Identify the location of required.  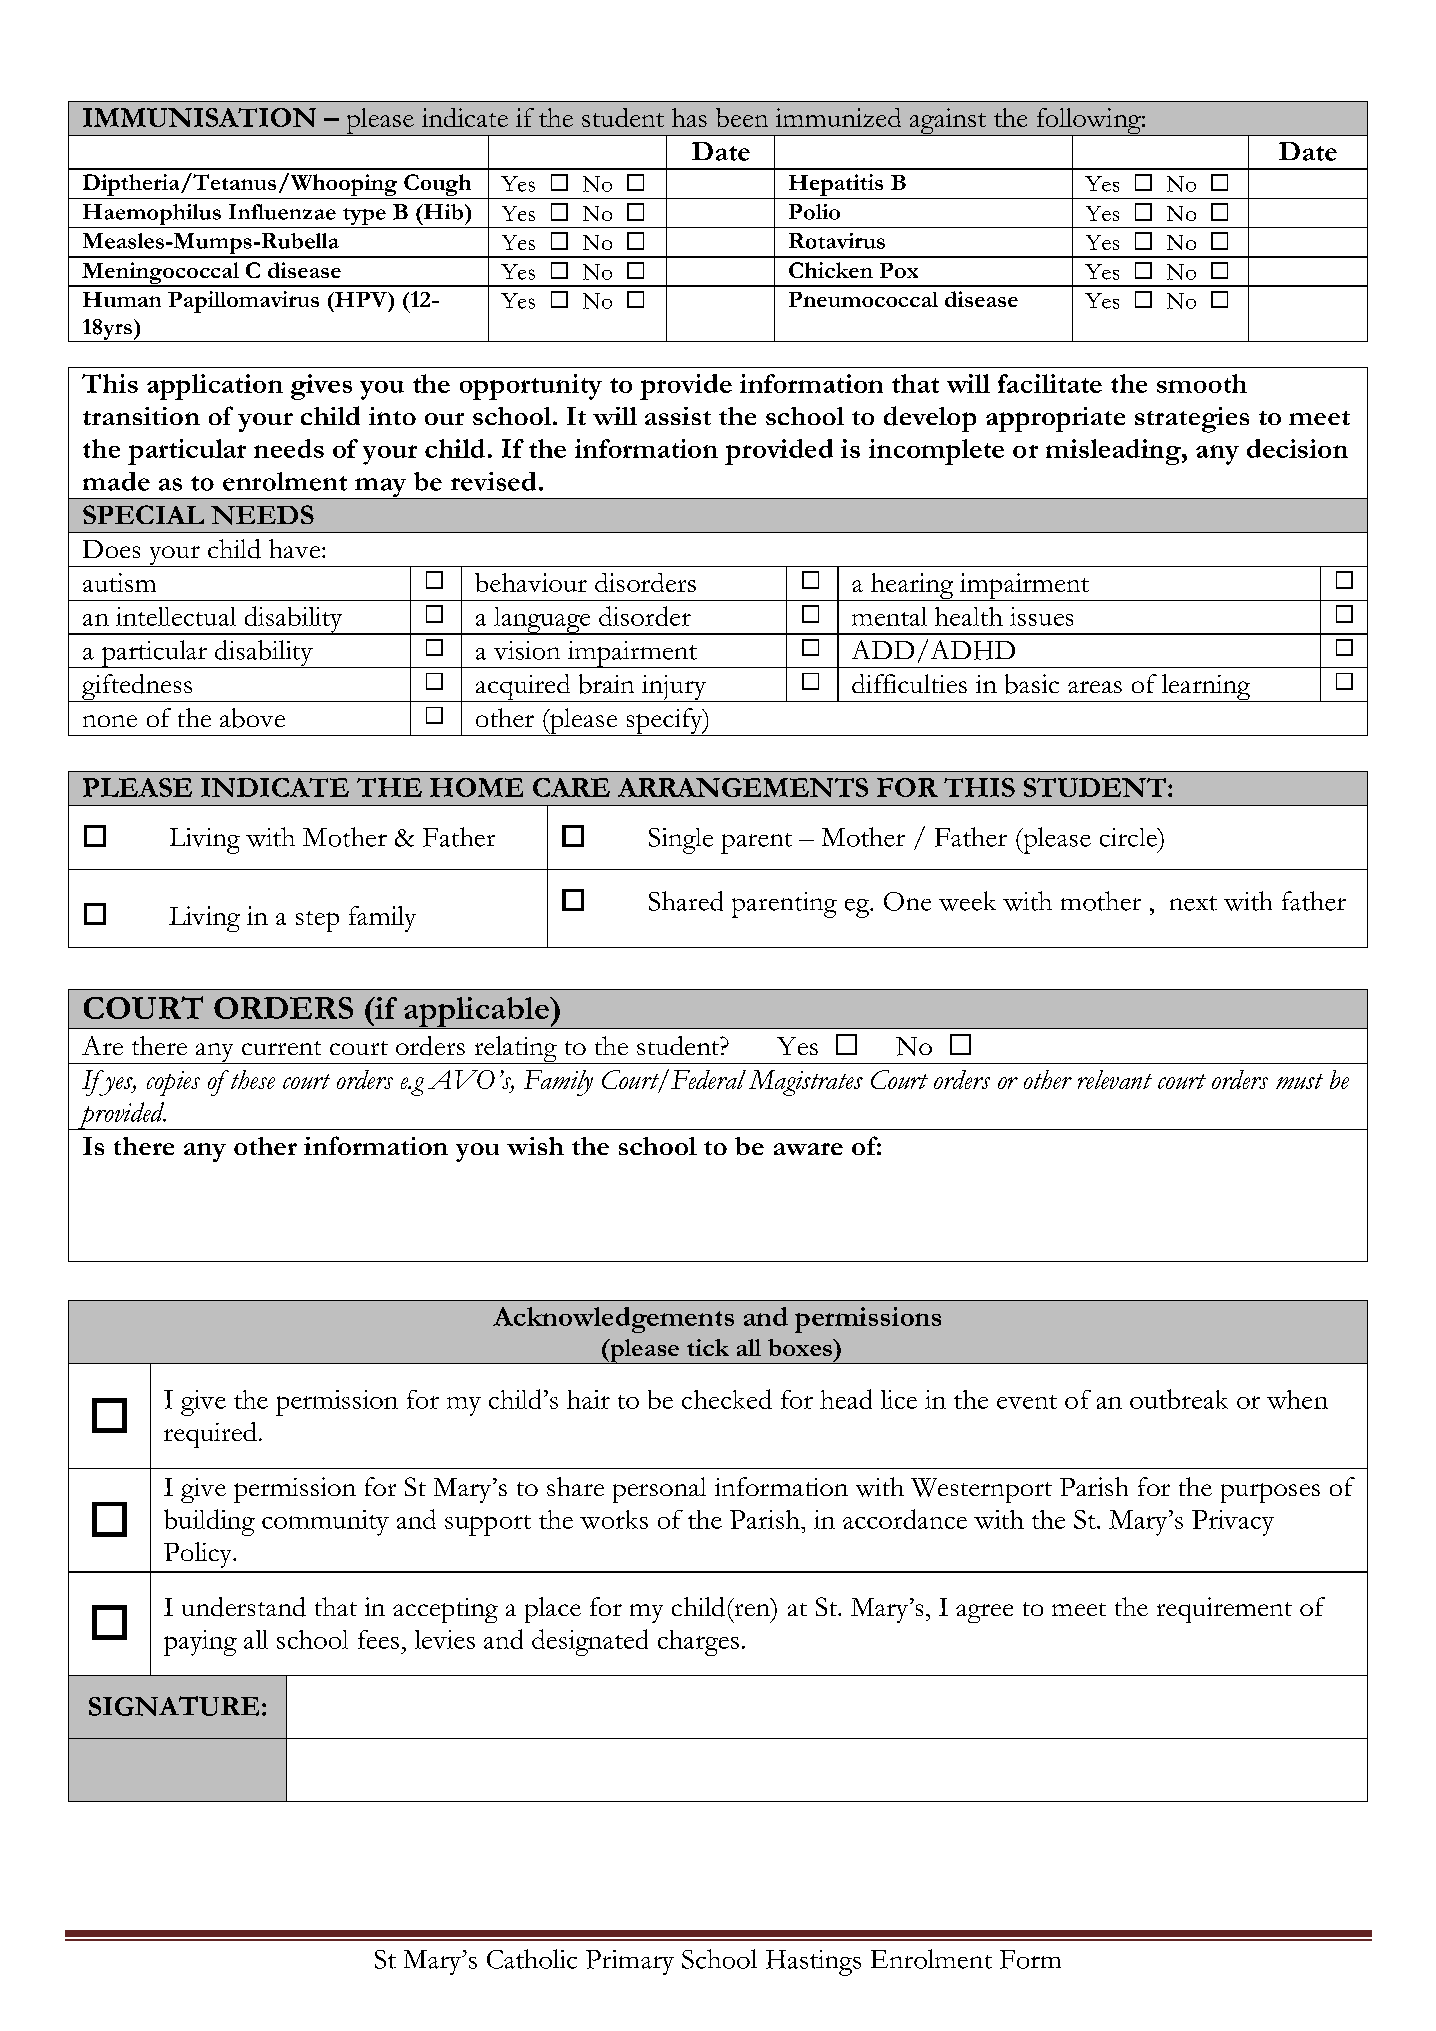
(210, 1435).
